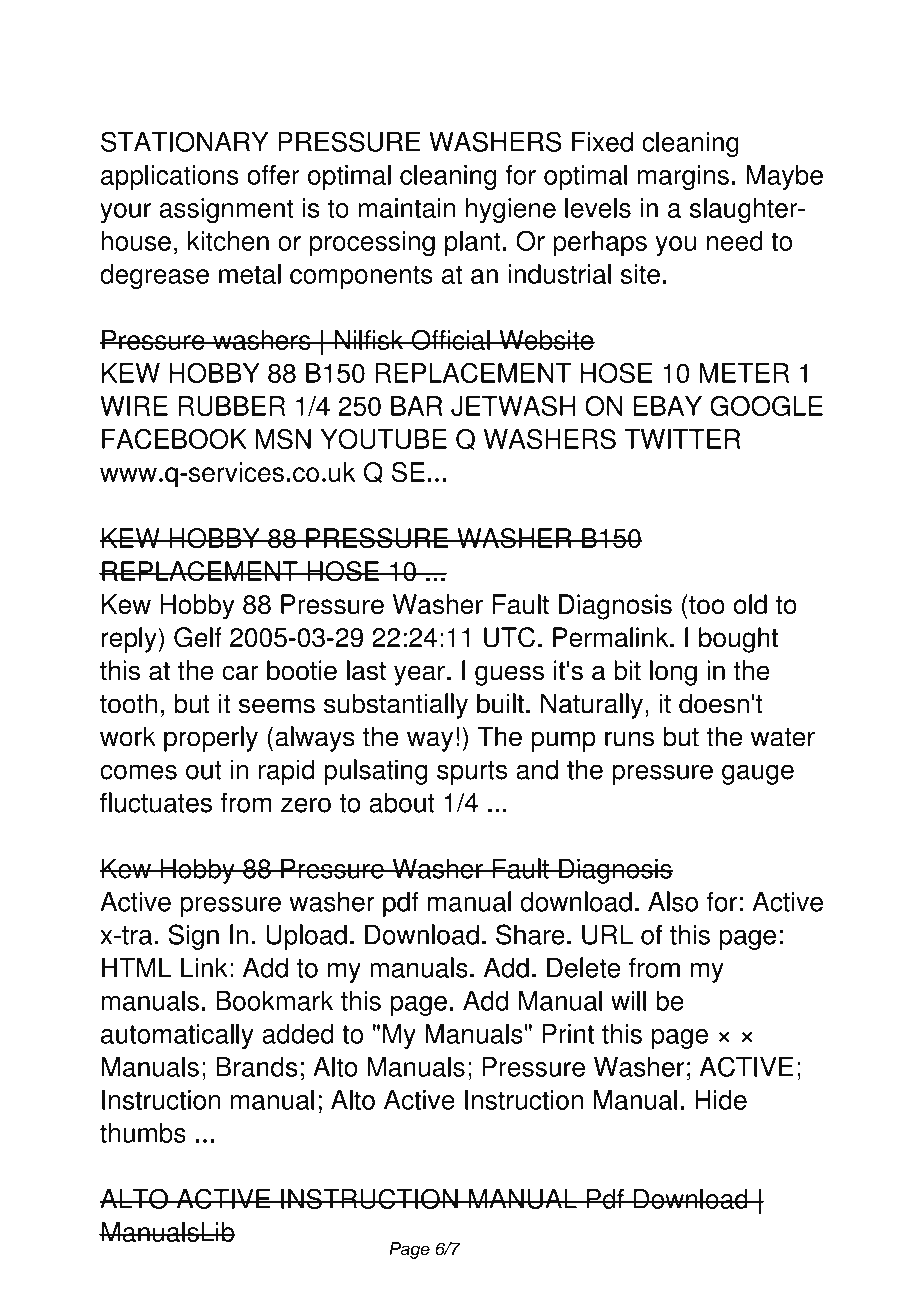 The height and width of the document is (1311, 924). Describe the element at coordinates (130, 640) in the document. I see `reply` at that location.
